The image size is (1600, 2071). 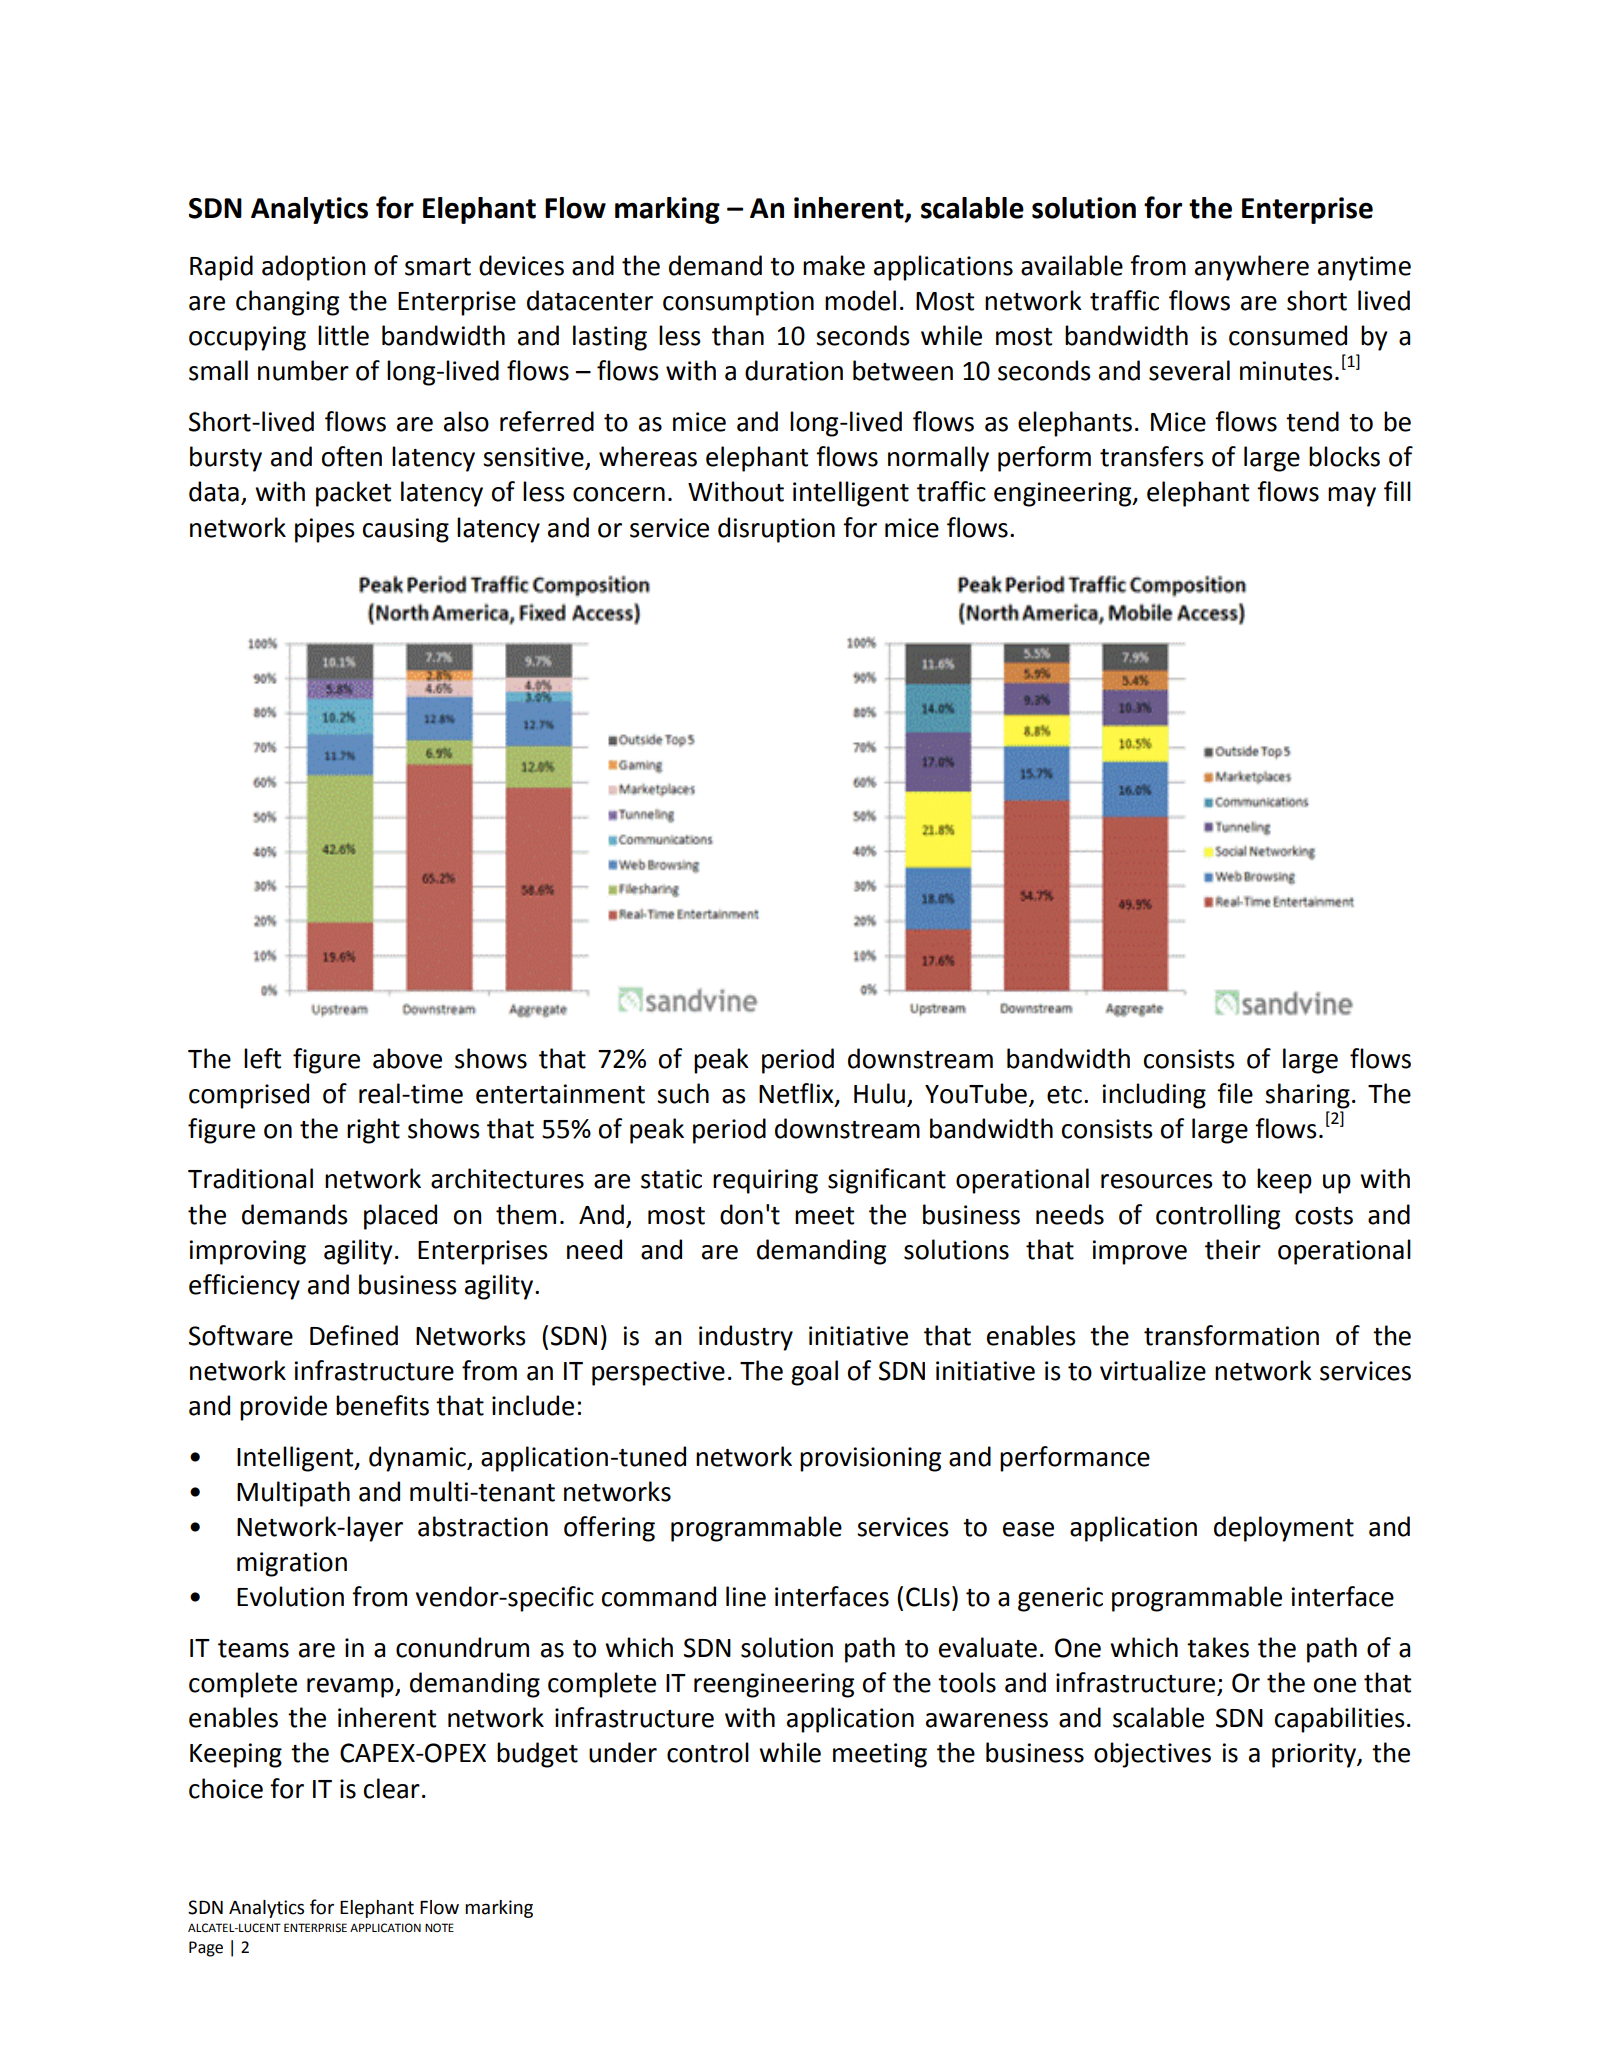 I want to click on NOTE, so click(x=439, y=1927).
